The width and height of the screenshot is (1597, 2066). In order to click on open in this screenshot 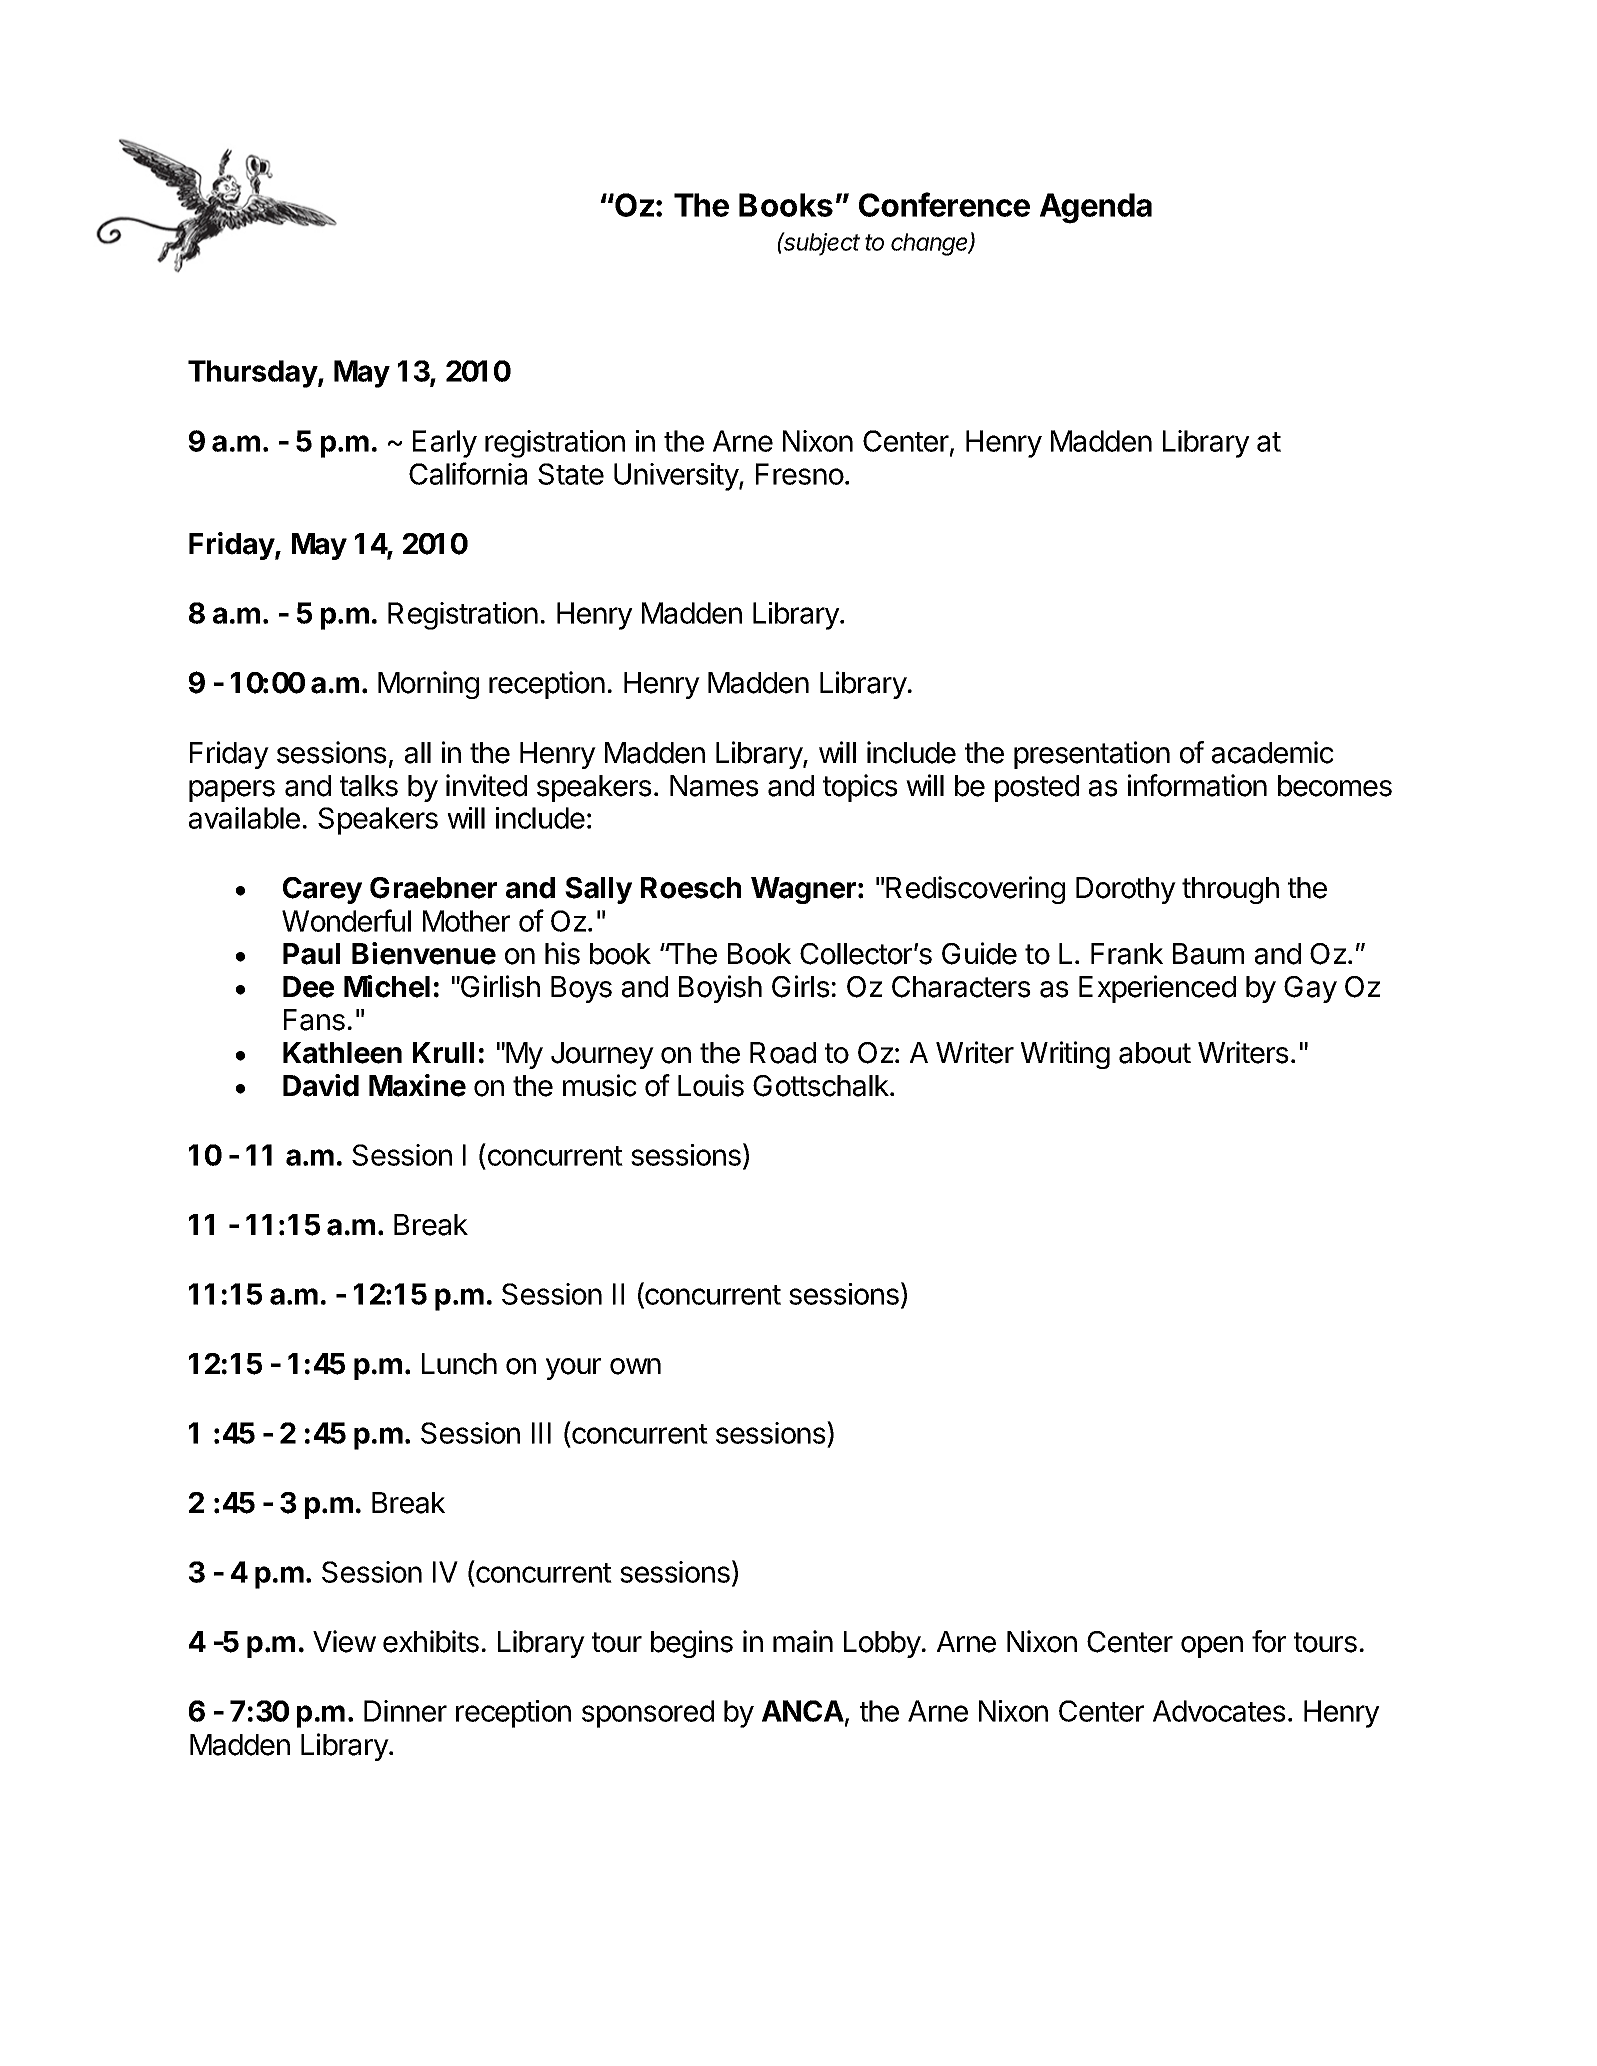, I will do `click(1212, 1647)`.
